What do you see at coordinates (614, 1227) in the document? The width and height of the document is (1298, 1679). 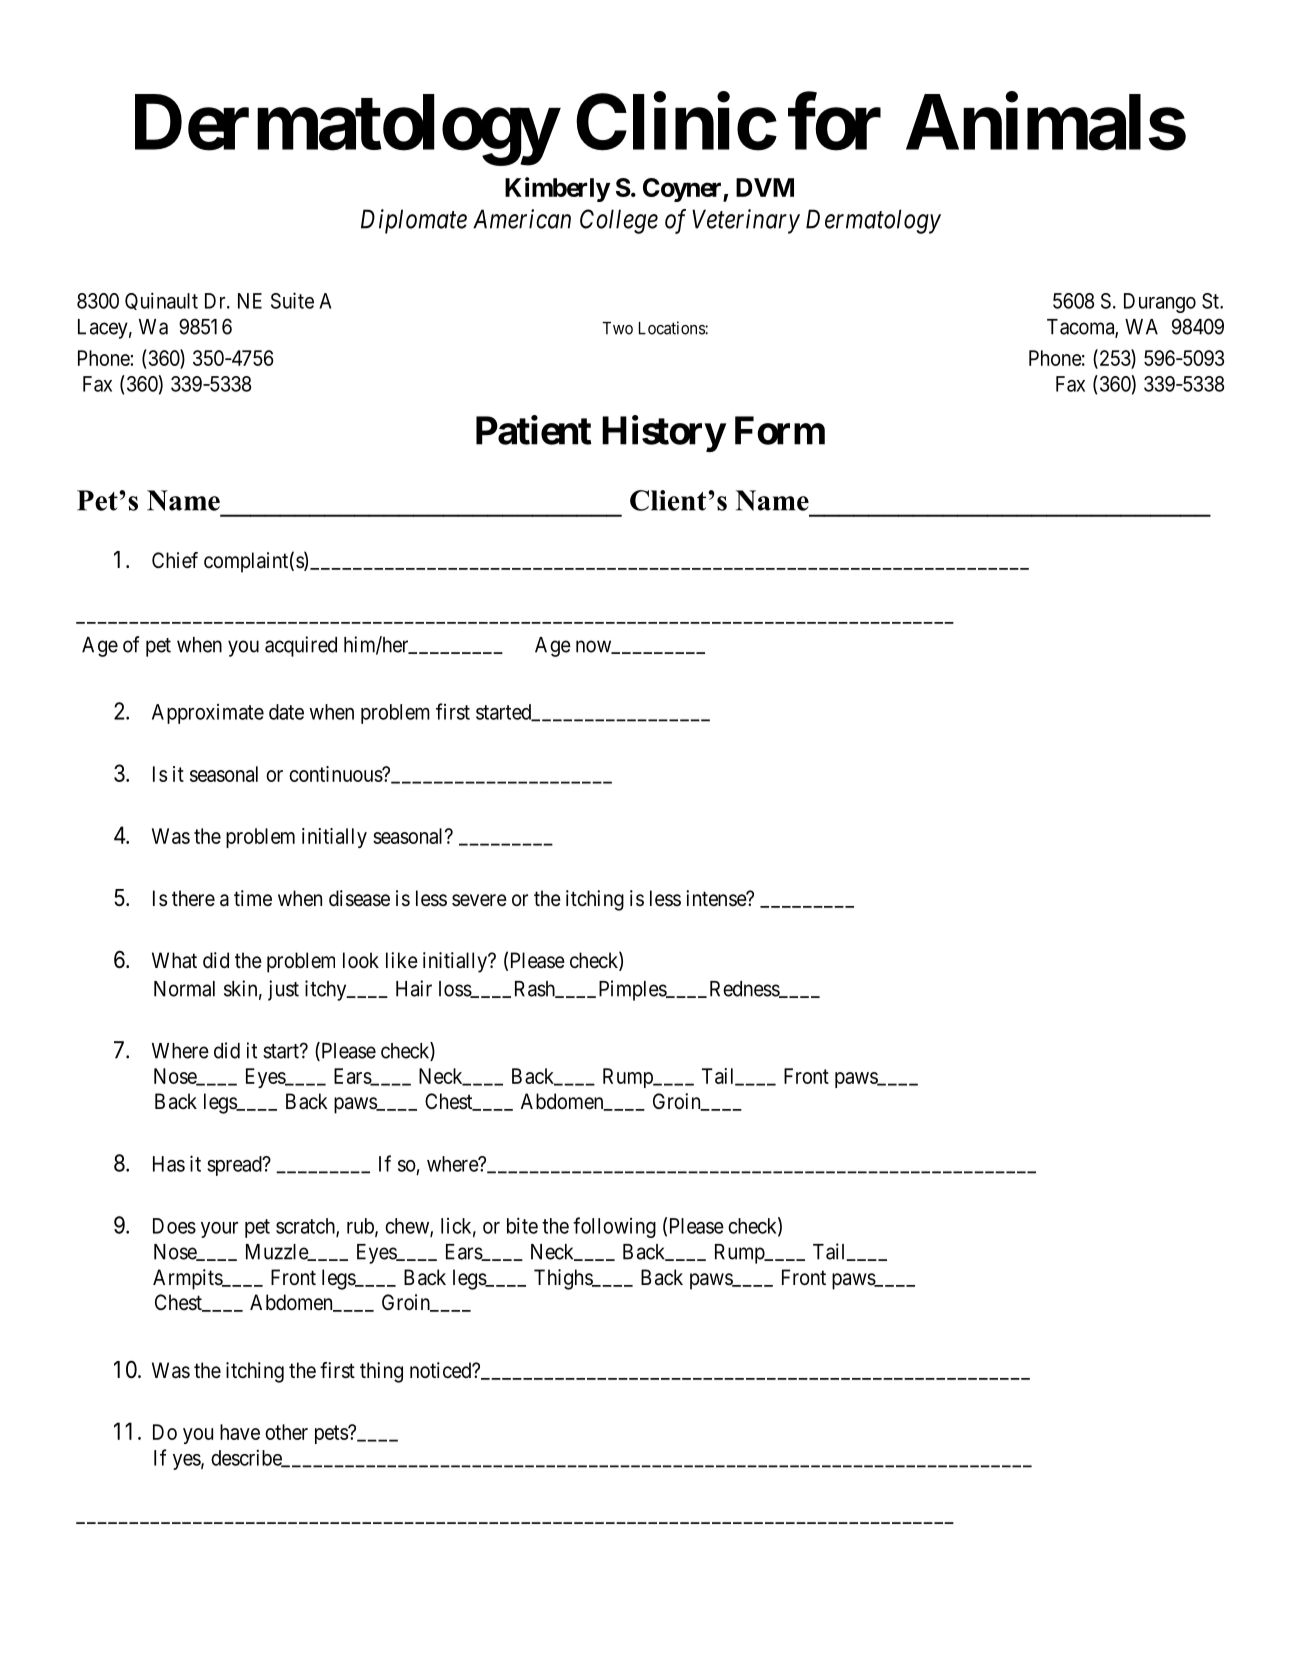 I see `following` at bounding box center [614, 1227].
